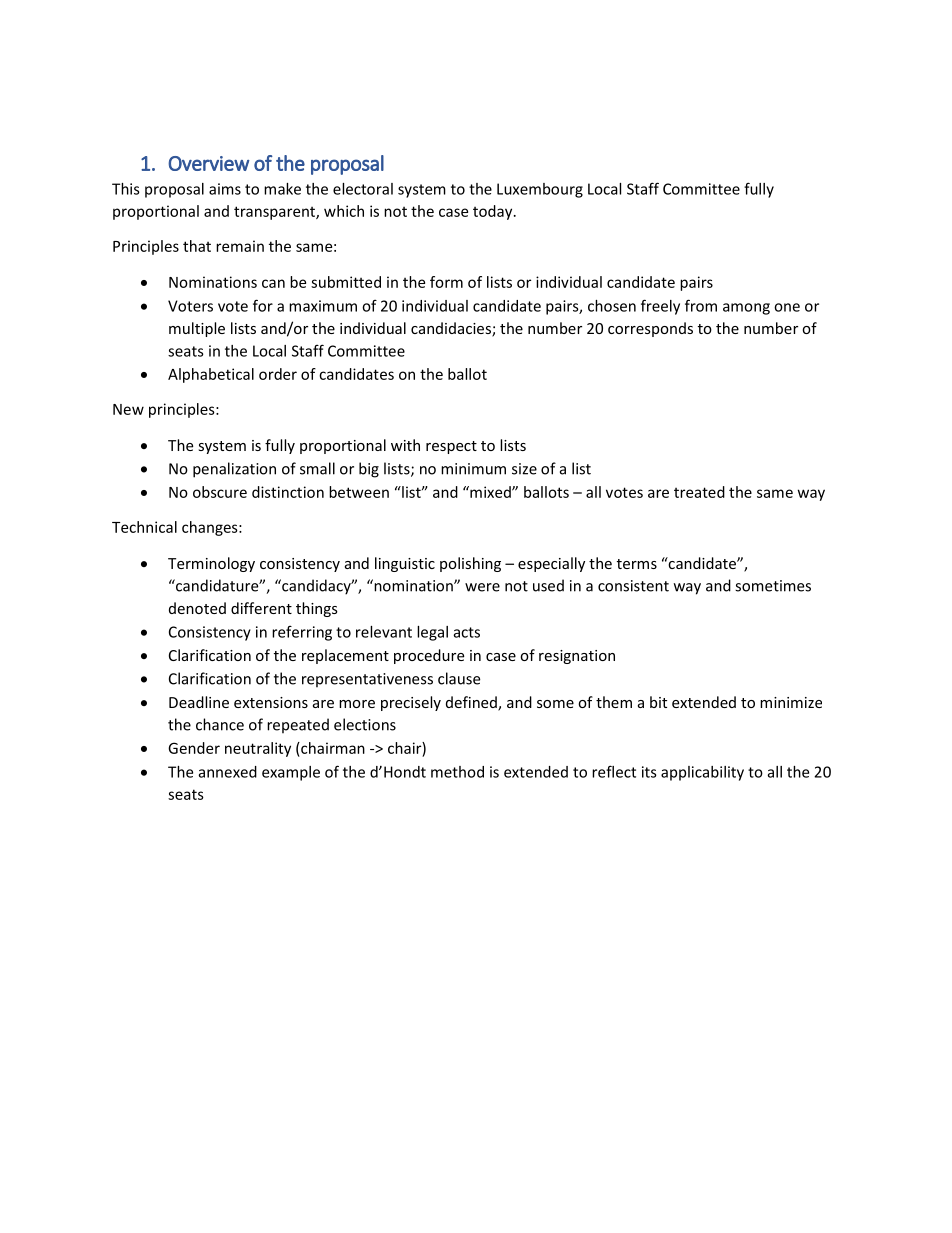 This screenshot has height=1233, width=952. I want to click on New, so click(128, 409).
